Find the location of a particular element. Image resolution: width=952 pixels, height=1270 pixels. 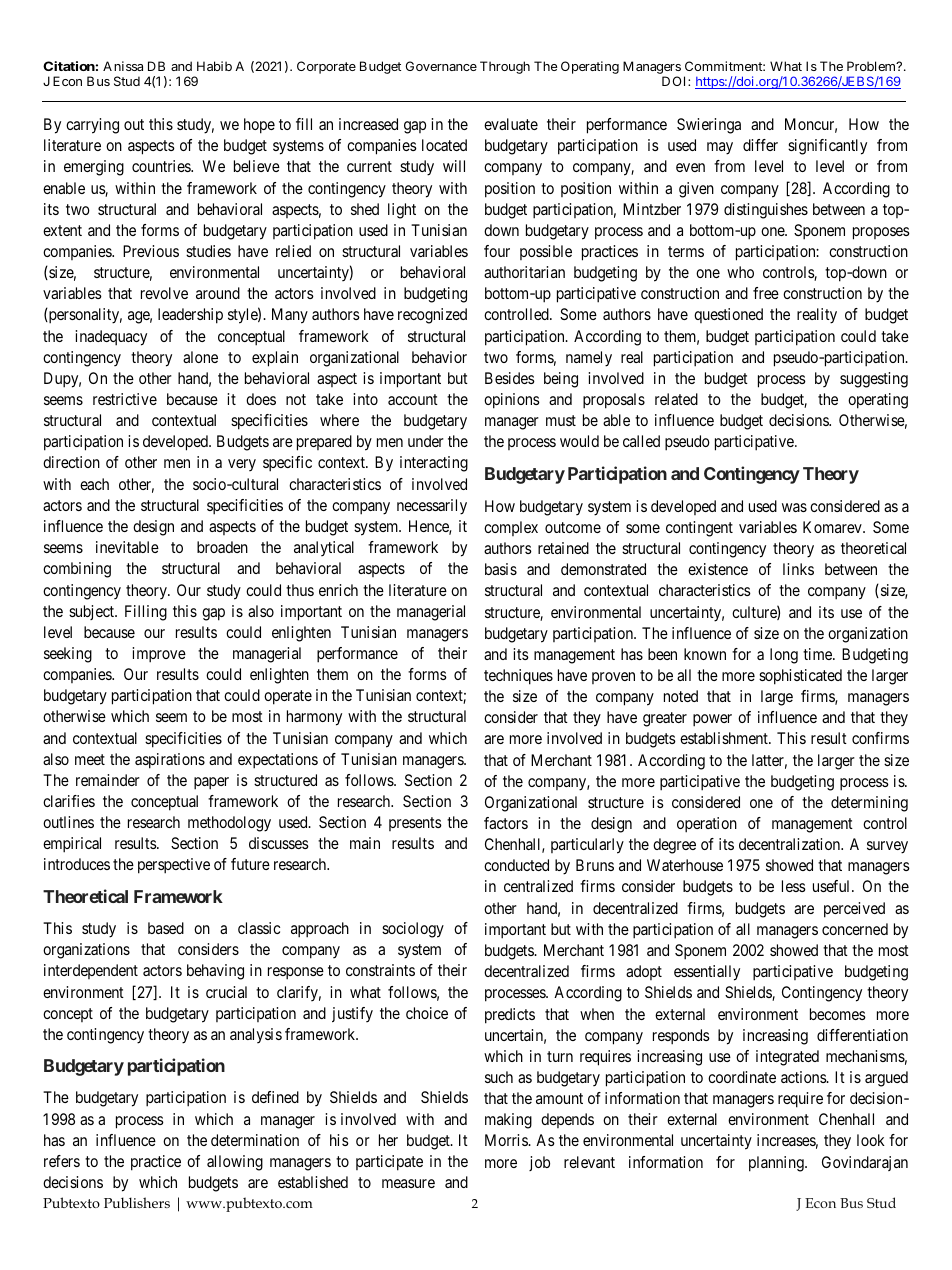

recognized is located at coordinates (432, 316).
